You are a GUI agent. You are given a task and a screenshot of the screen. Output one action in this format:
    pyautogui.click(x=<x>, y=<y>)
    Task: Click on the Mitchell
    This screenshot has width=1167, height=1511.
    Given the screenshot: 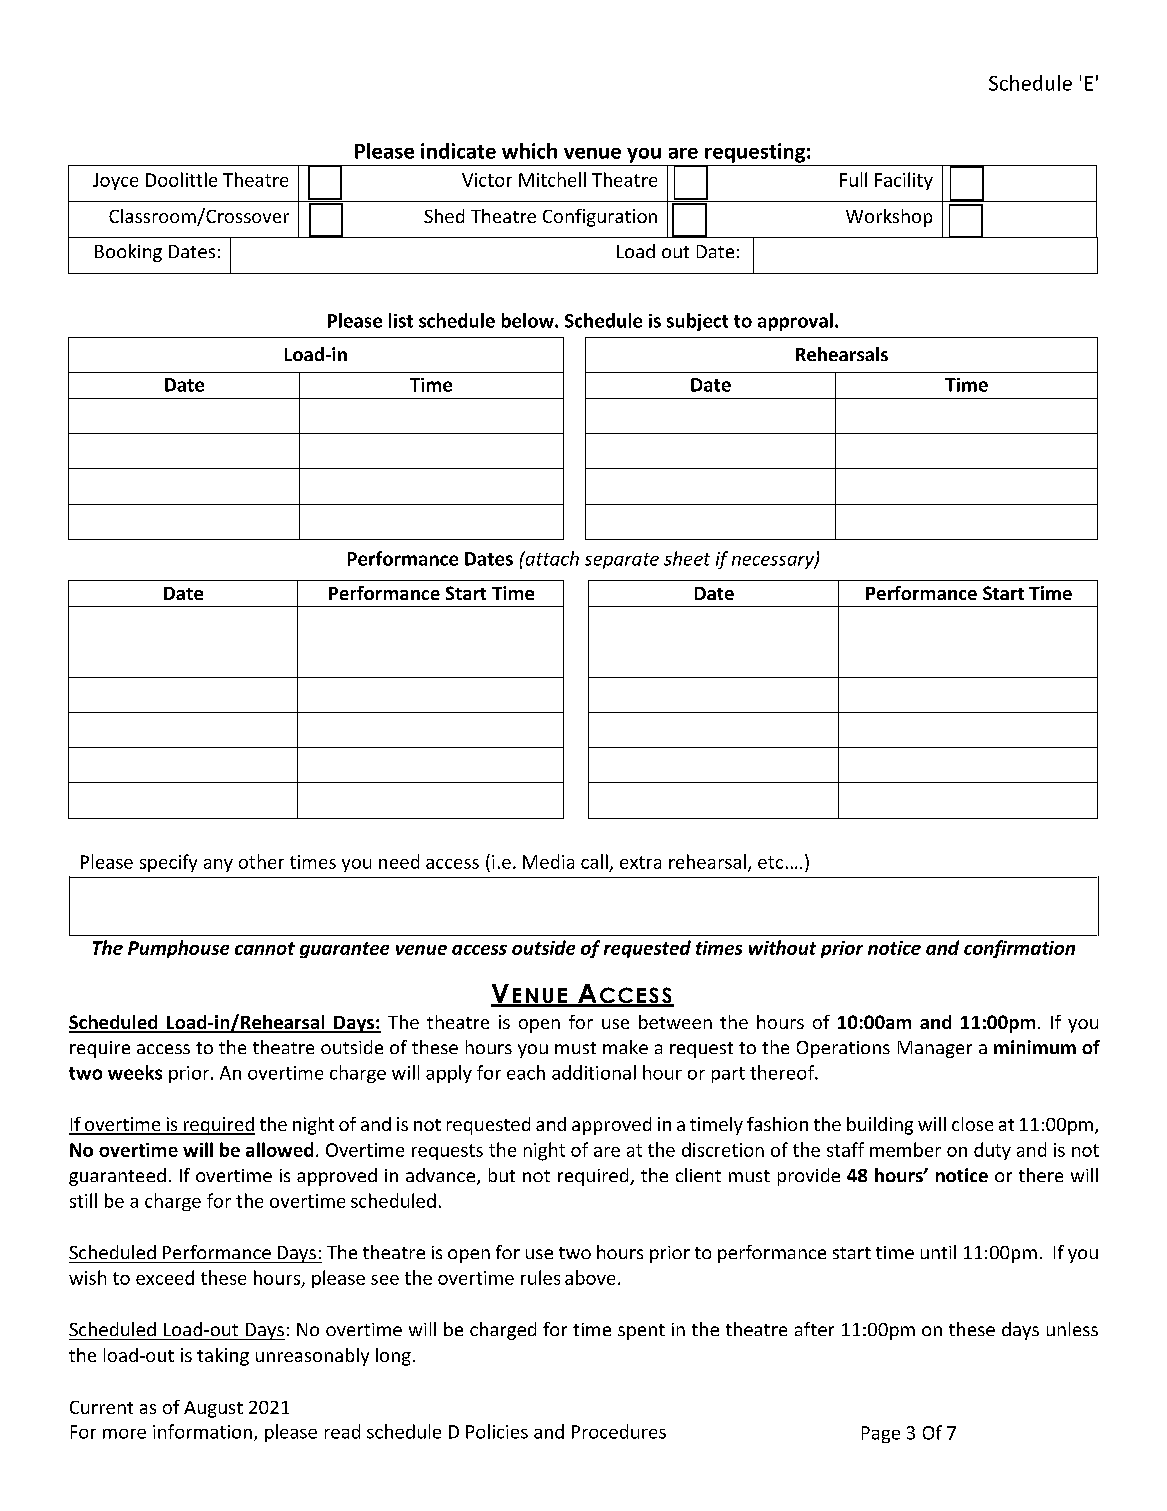 What is the action you would take?
    pyautogui.click(x=552, y=179)
